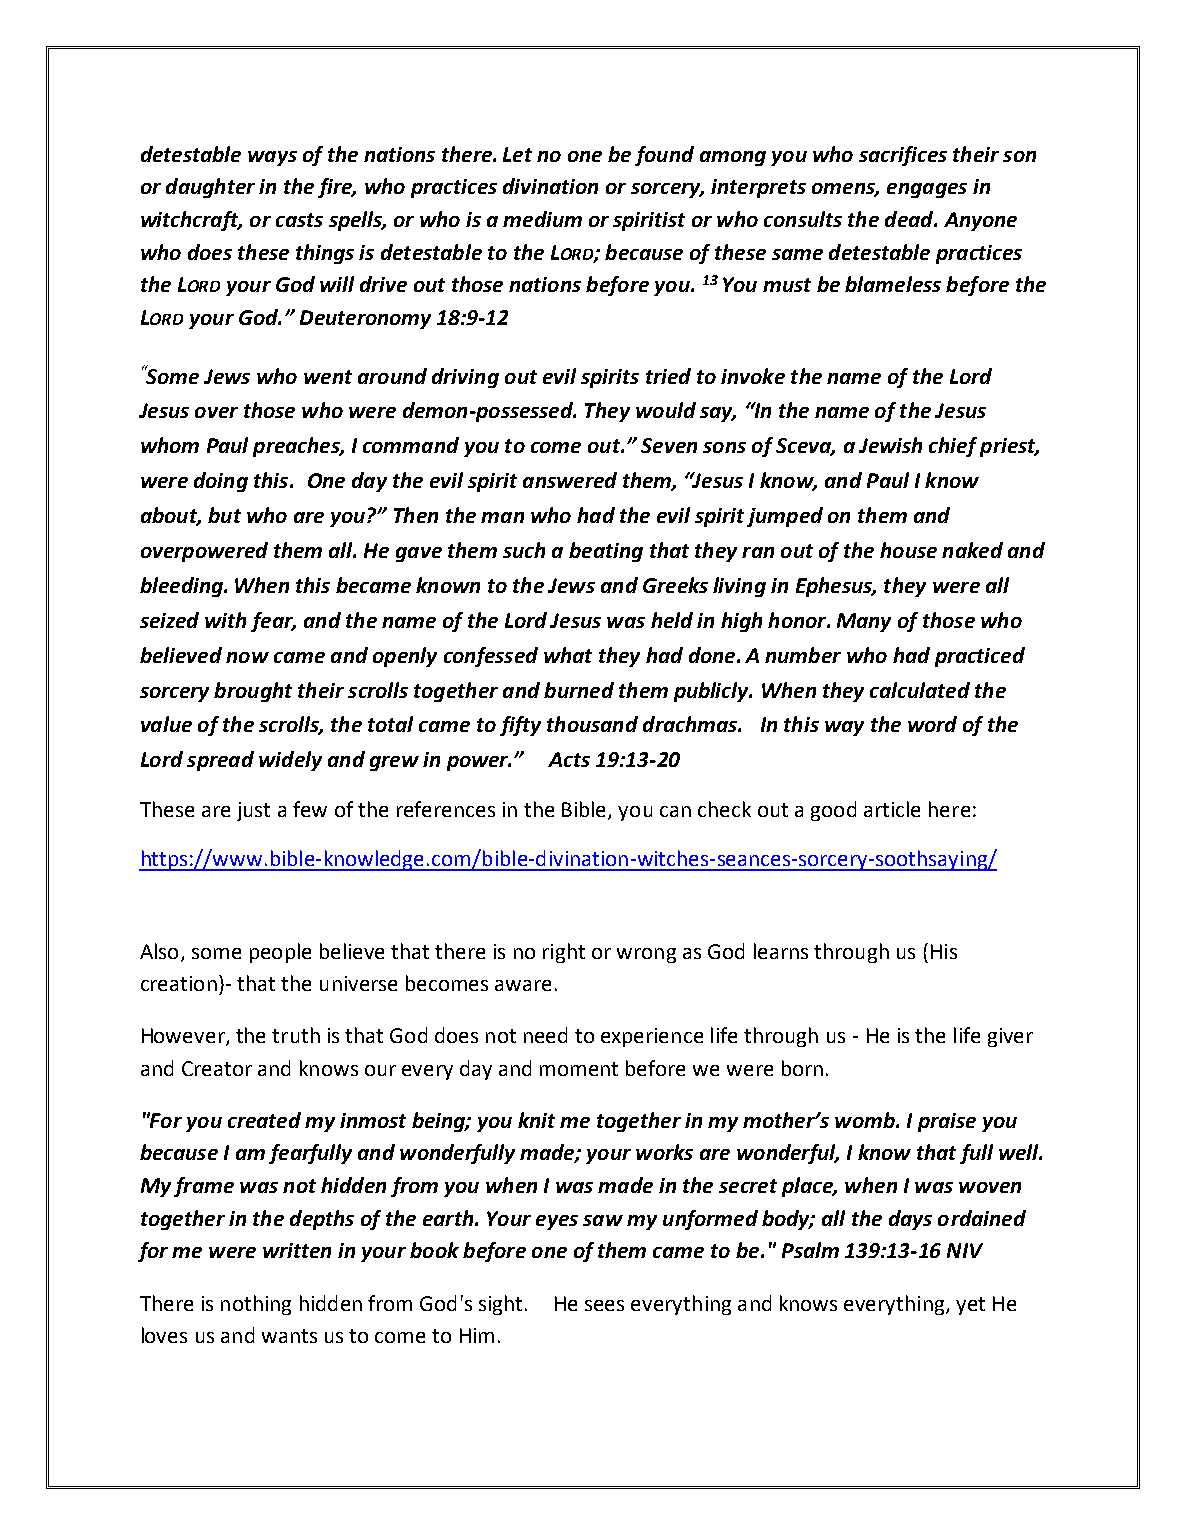 Image resolution: width=1186 pixels, height=1535 pixels. What do you see at coordinates (932, 724) in the screenshot?
I see `word` at bounding box center [932, 724].
